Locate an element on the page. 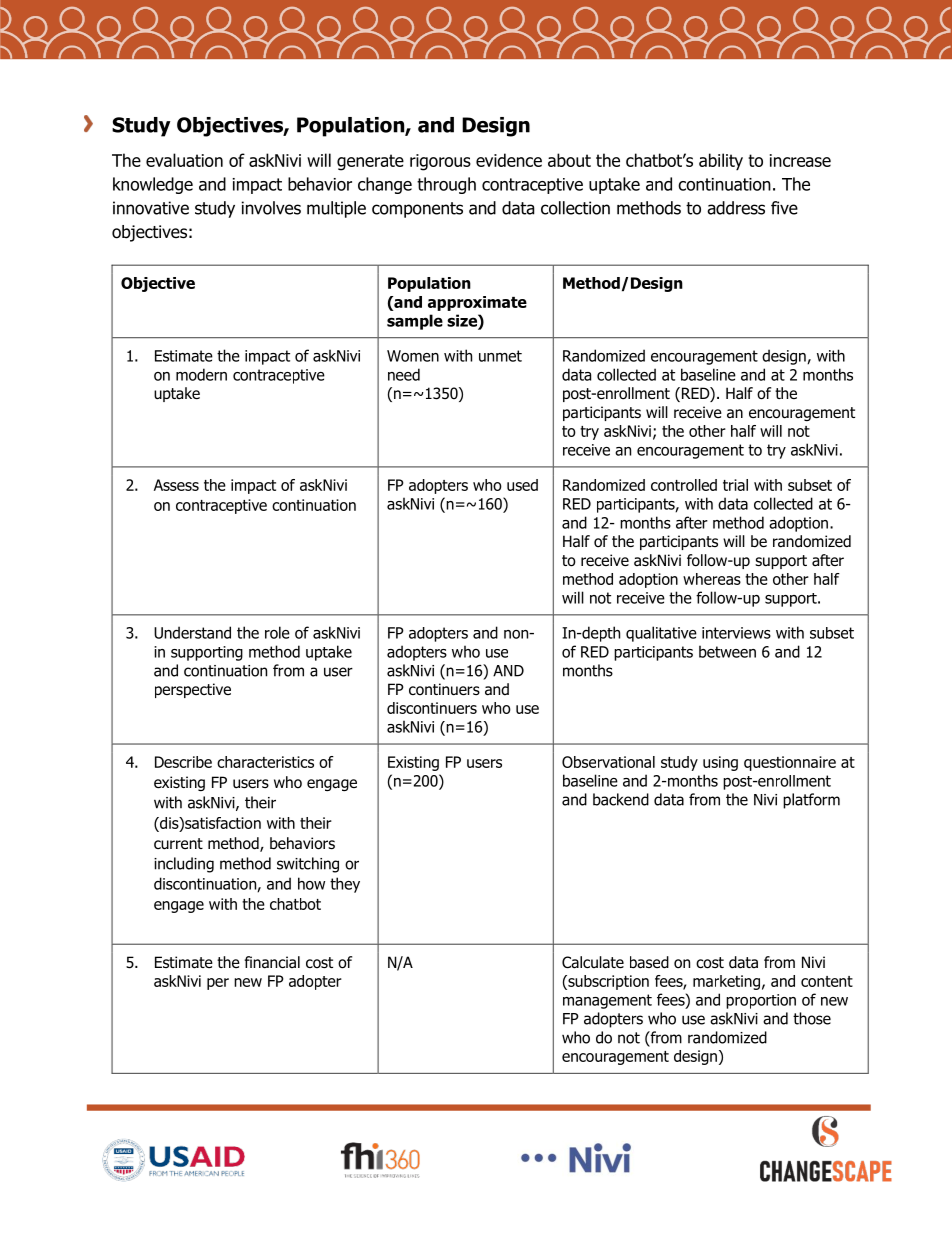 This document has width=952, height=1233. address is located at coordinates (736, 208).
